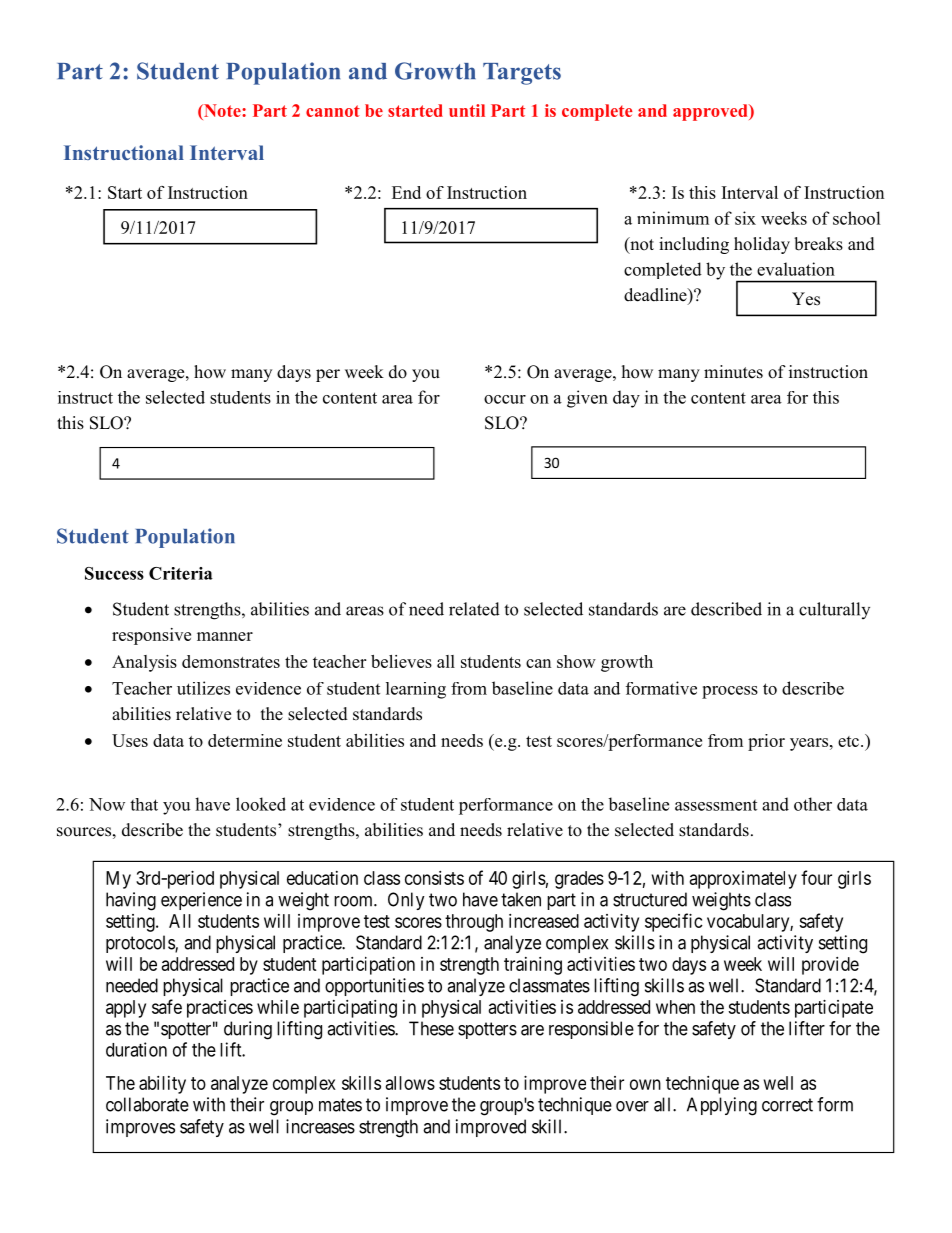  I want to click on culturally, so click(834, 610).
